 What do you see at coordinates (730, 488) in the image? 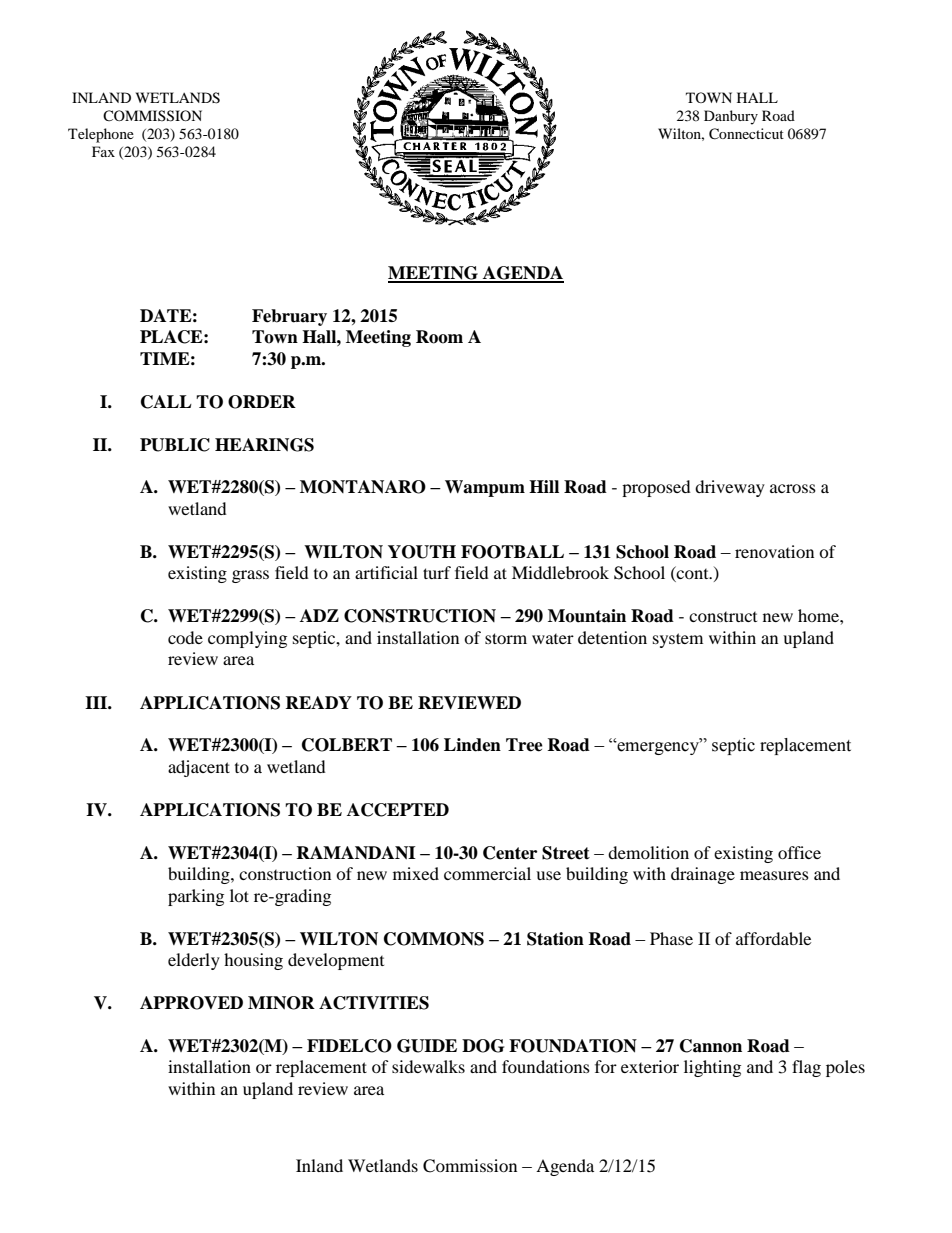
I see `driveway` at bounding box center [730, 488].
